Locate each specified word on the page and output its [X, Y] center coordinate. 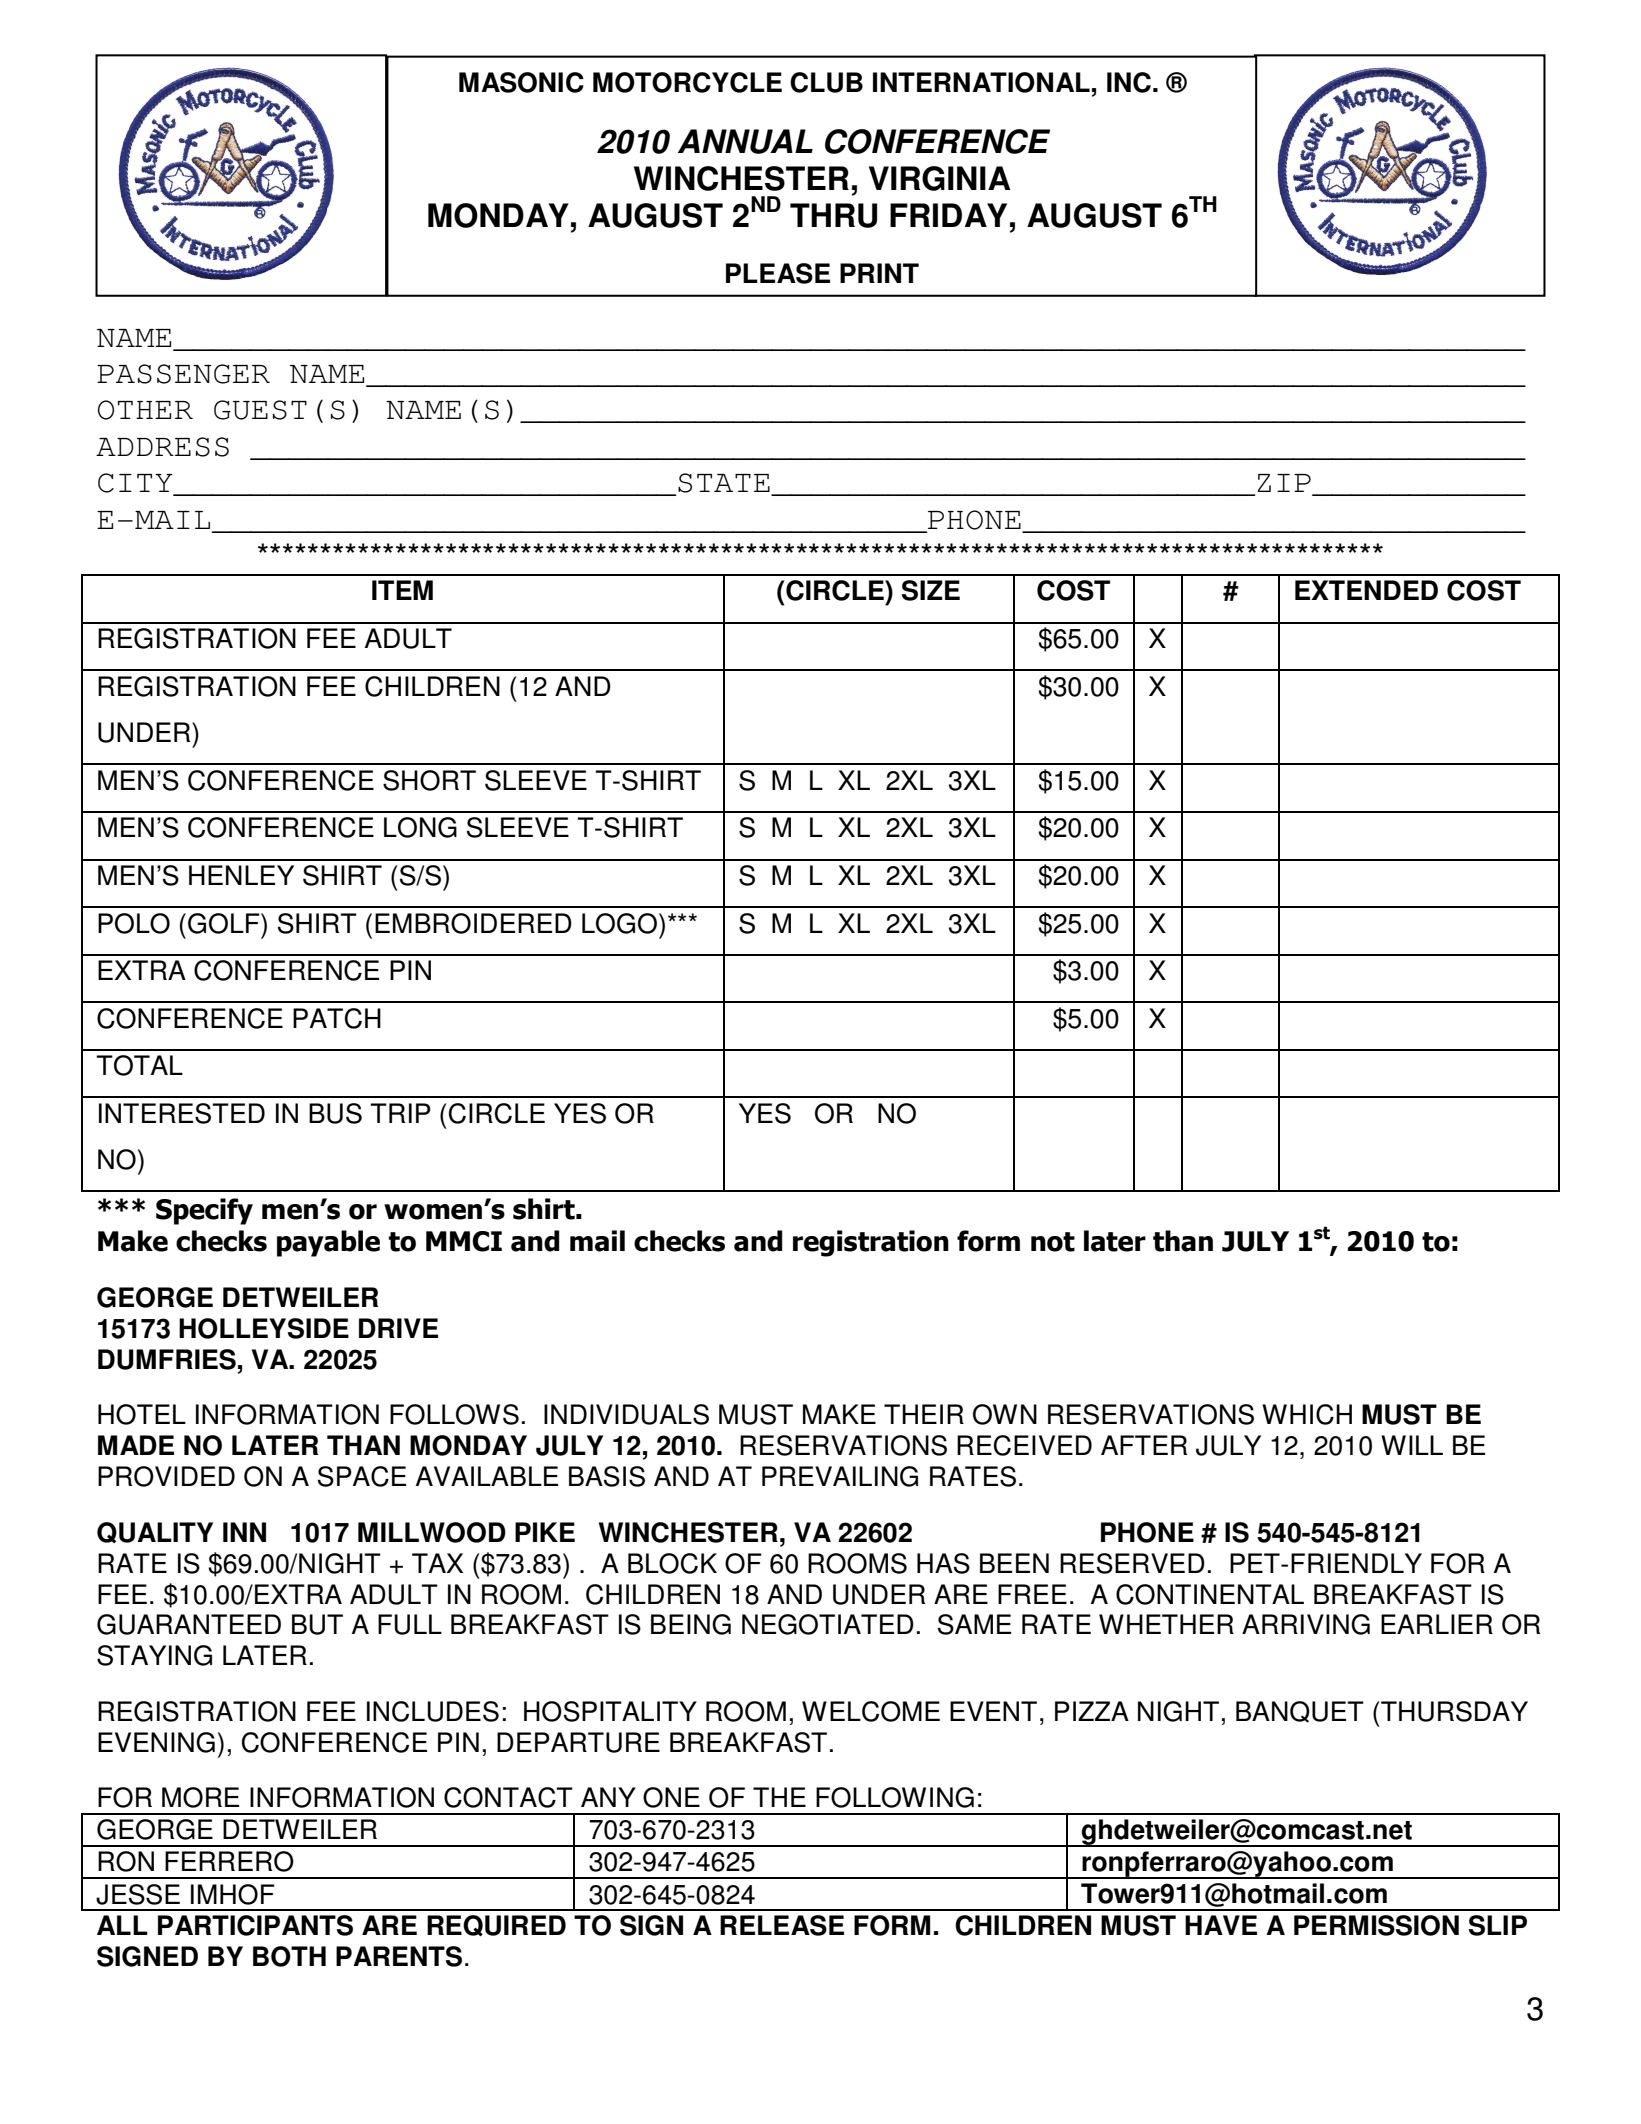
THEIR [924, 1414]
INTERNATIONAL [981, 82]
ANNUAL [745, 141]
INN [244, 1532]
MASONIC [521, 82]
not [1053, 1242]
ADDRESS [162, 447]
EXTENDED [1366, 590]
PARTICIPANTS [255, 1925]
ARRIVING [1306, 1624]
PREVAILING [840, 1476]
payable [328, 1243]
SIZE [931, 590]
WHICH [1307, 1414]
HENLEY [241, 875]
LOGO [619, 923]
